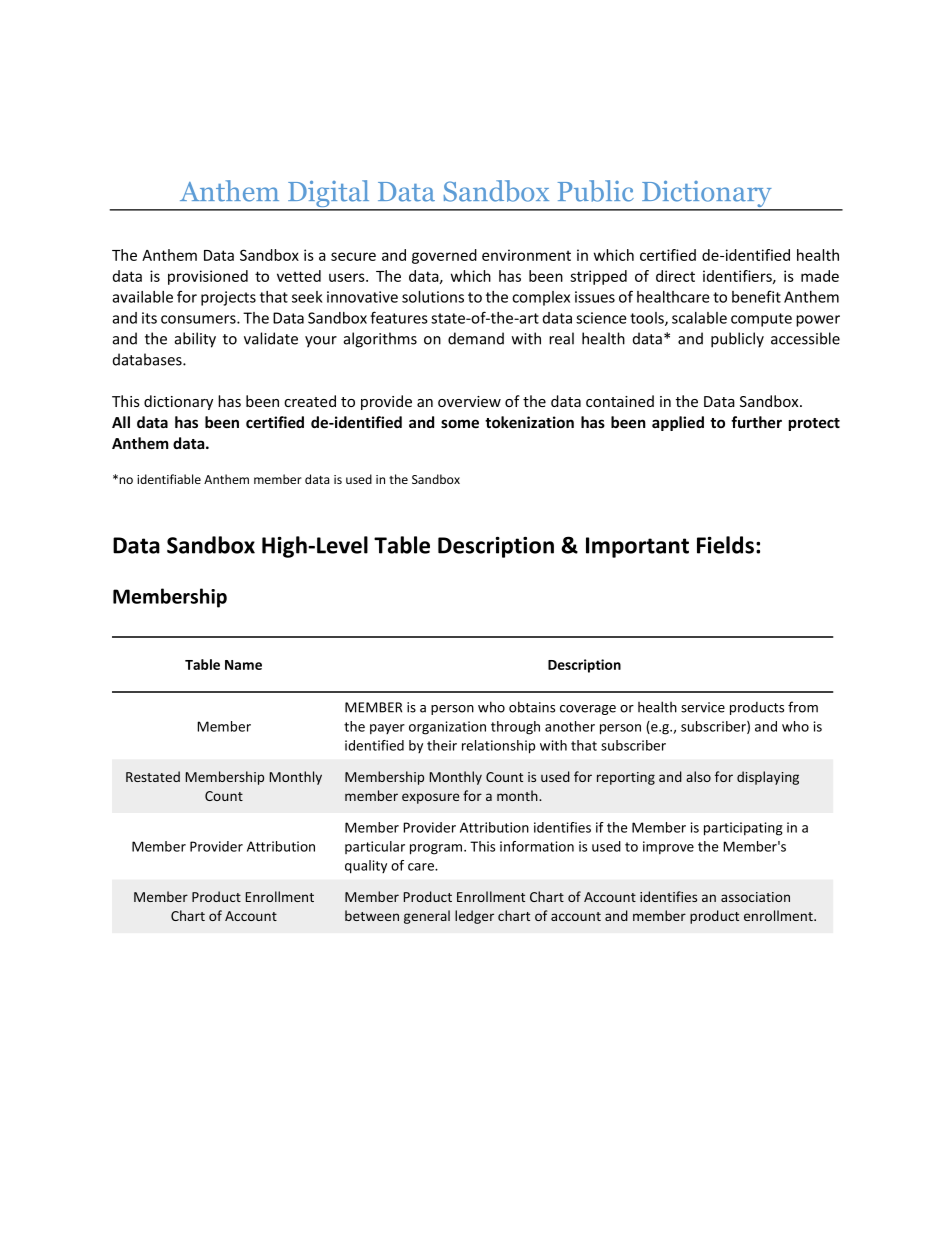 Image resolution: width=952 pixels, height=1233 pixels. I want to click on Fields, so click(725, 545).
